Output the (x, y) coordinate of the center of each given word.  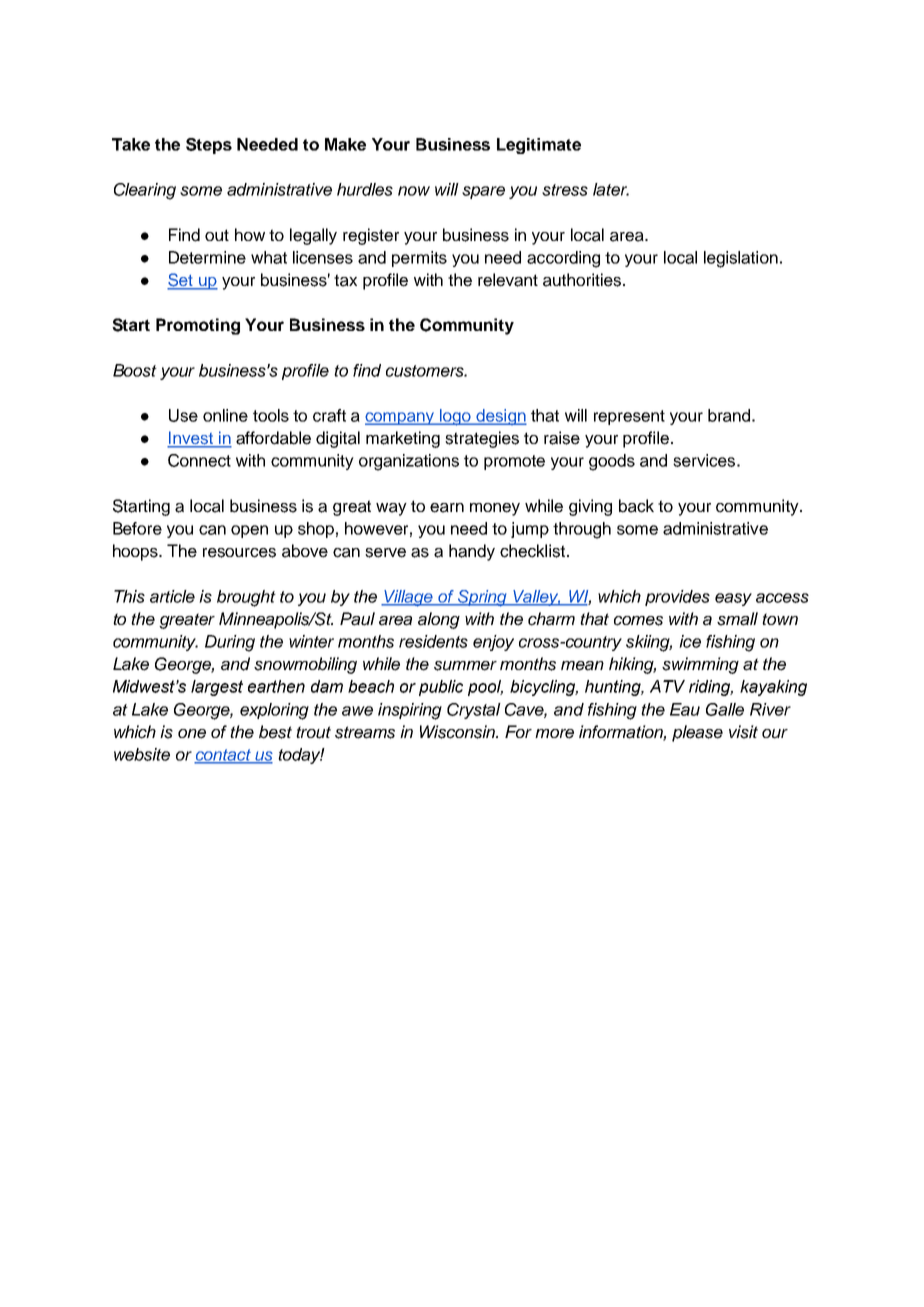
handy (472, 552)
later (611, 189)
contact (223, 756)
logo (455, 417)
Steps (209, 146)
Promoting (198, 326)
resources (239, 553)
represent (629, 417)
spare (483, 192)
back (636, 506)
